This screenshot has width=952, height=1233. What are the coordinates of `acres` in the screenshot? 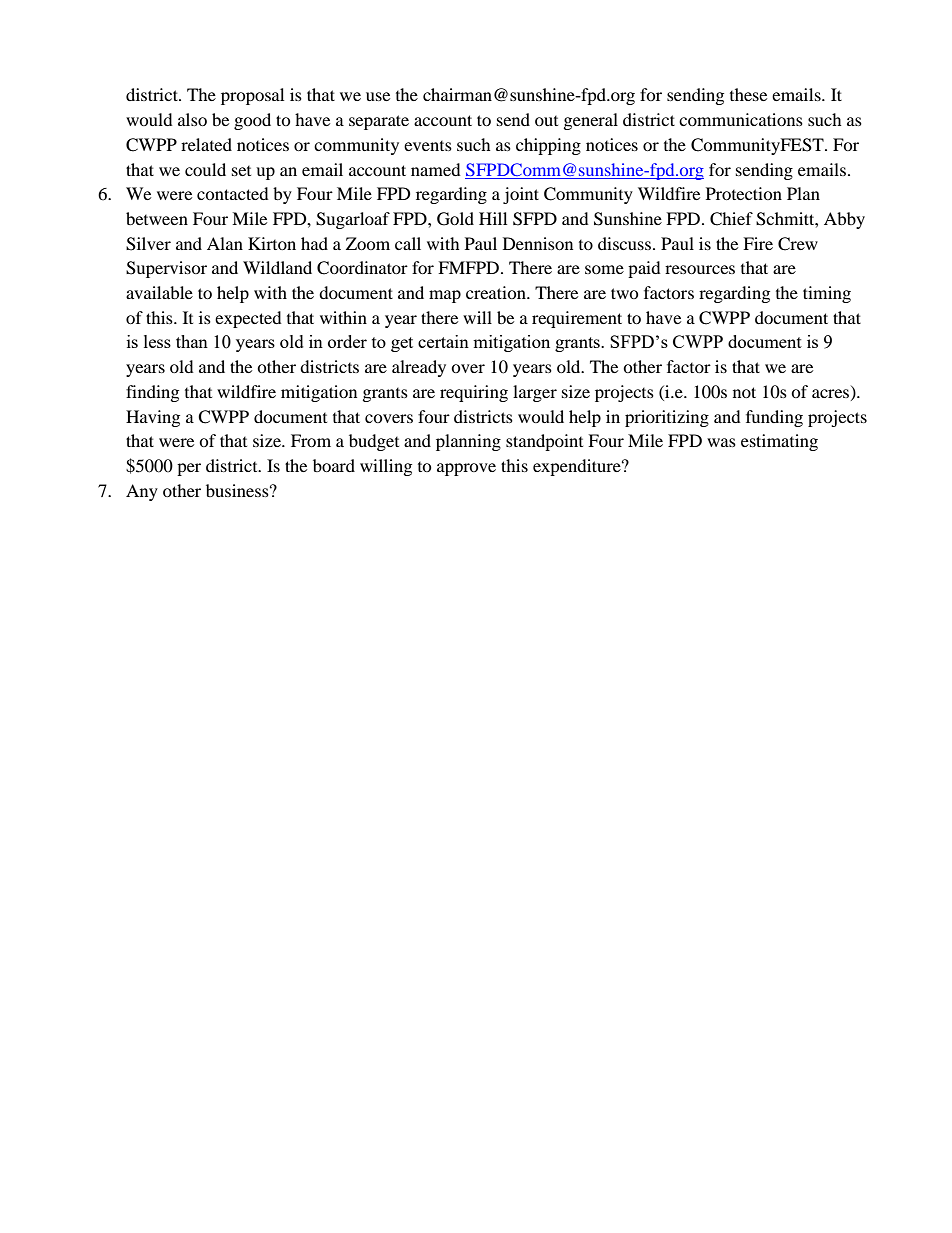 It's located at (832, 395).
